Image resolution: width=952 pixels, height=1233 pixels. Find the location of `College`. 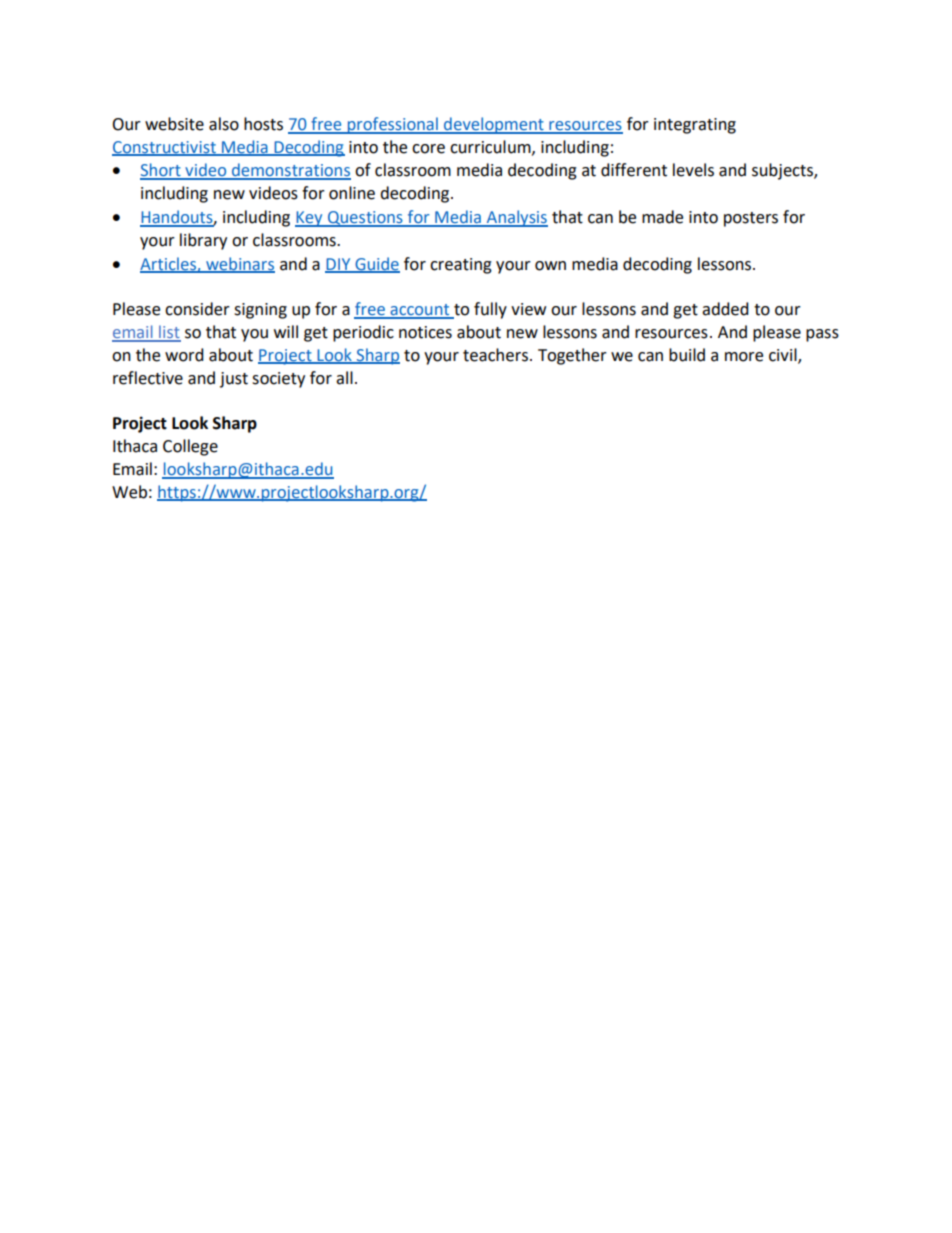

College is located at coordinates (190, 447).
